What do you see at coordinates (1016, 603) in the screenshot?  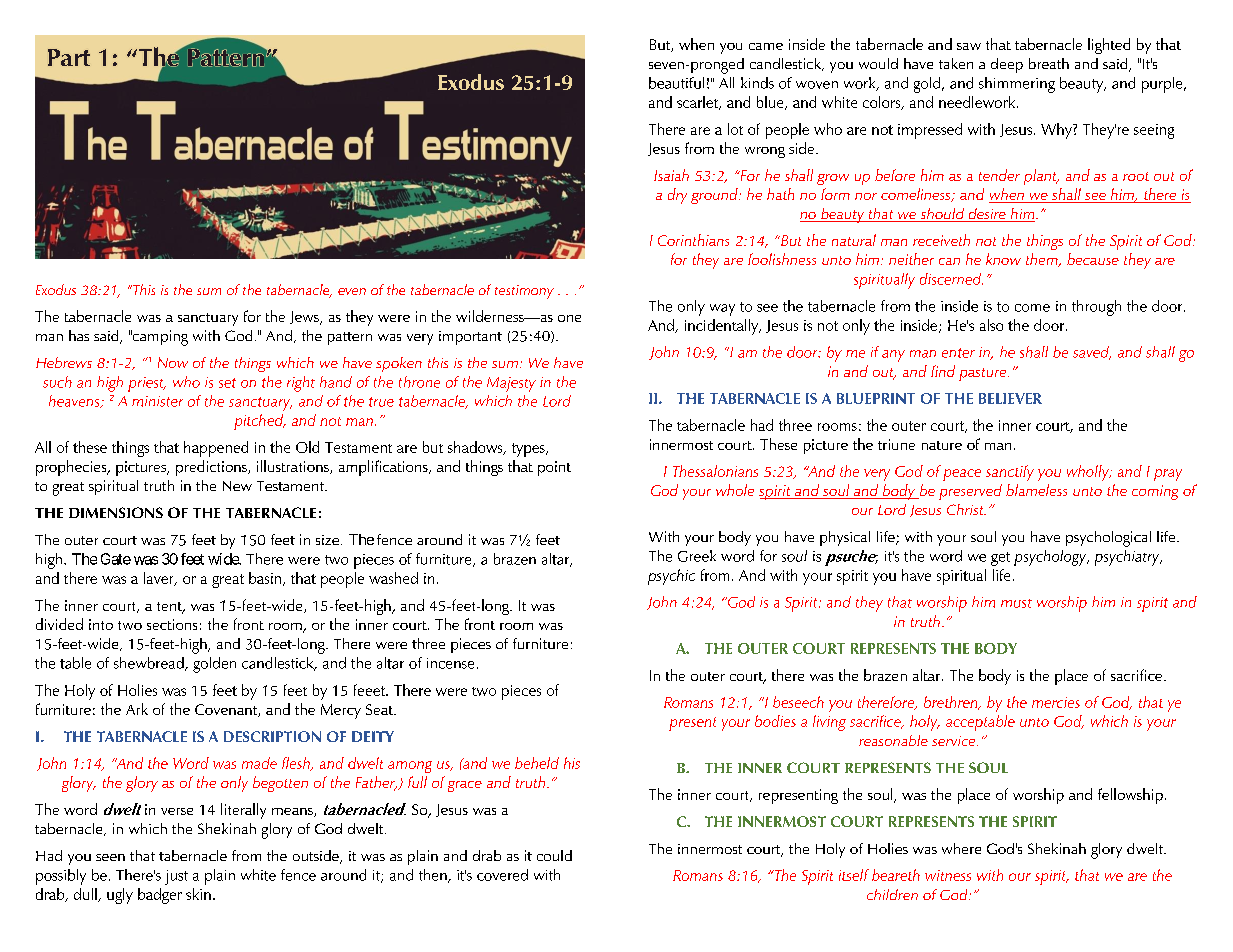 I see `must` at bounding box center [1016, 603].
